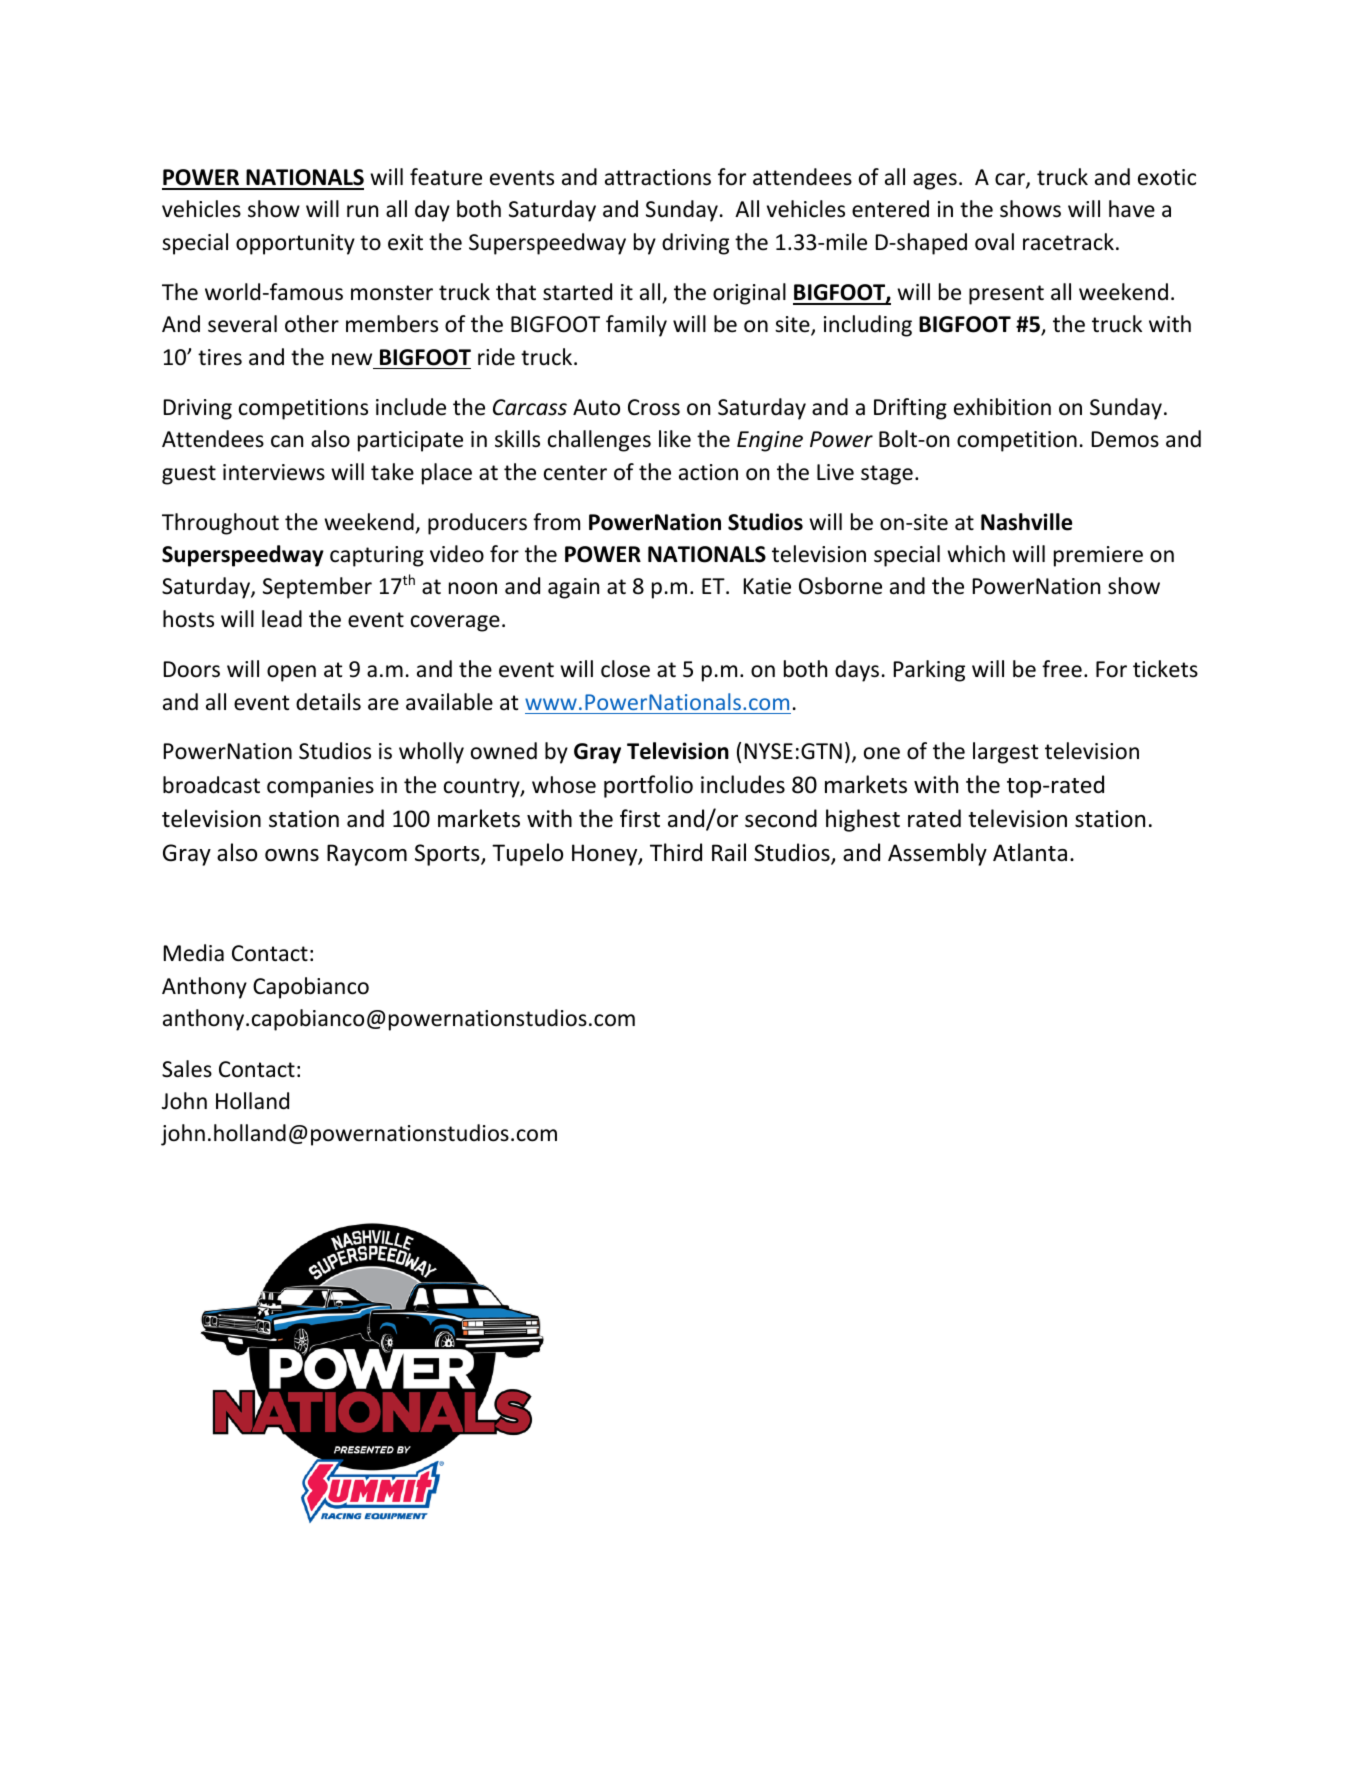 This screenshot has height=1768, width=1366. What do you see at coordinates (362, 211) in the screenshot?
I see `run` at bounding box center [362, 211].
